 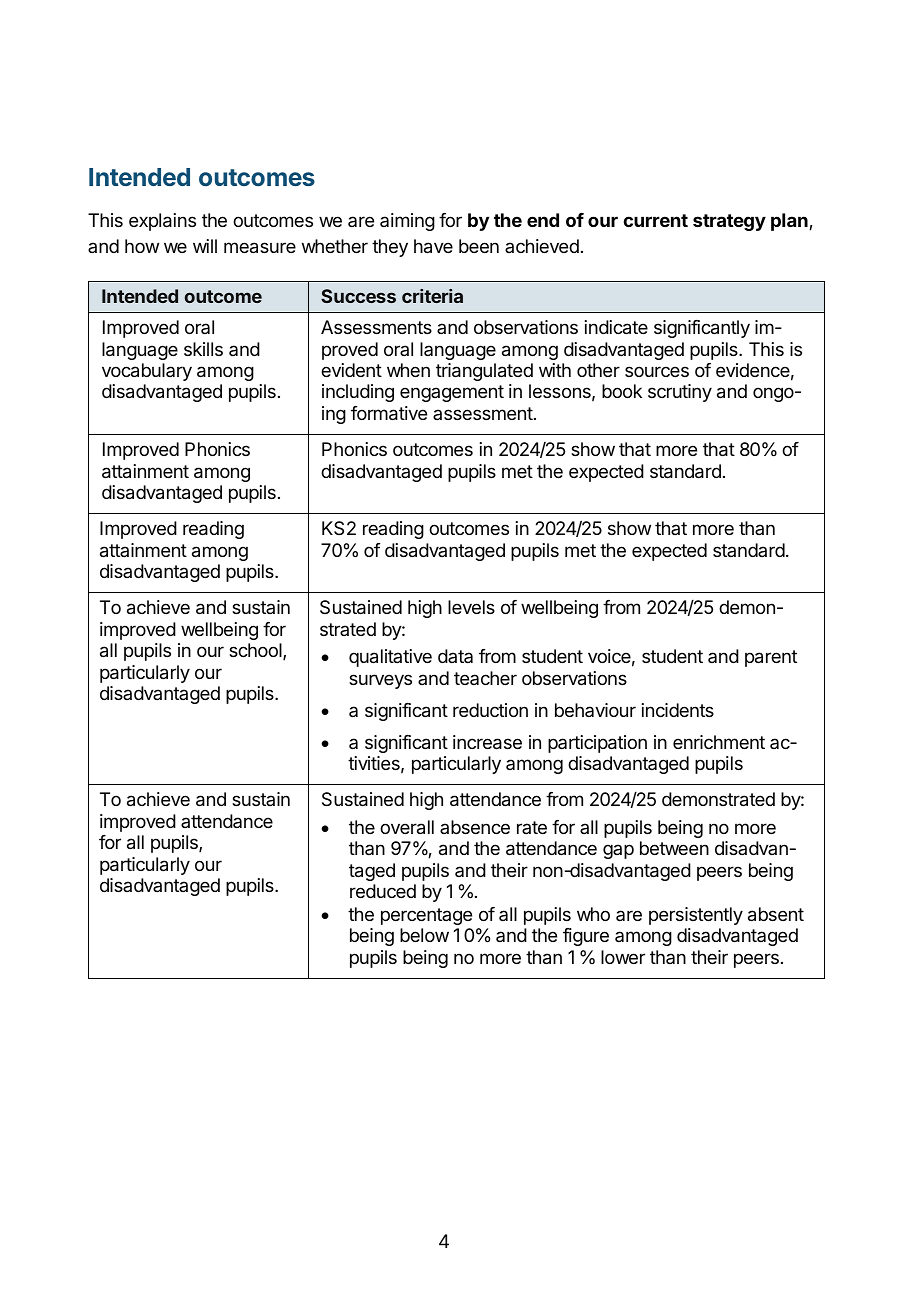 What do you see at coordinates (256, 651) in the screenshot?
I see `school` at bounding box center [256, 651].
